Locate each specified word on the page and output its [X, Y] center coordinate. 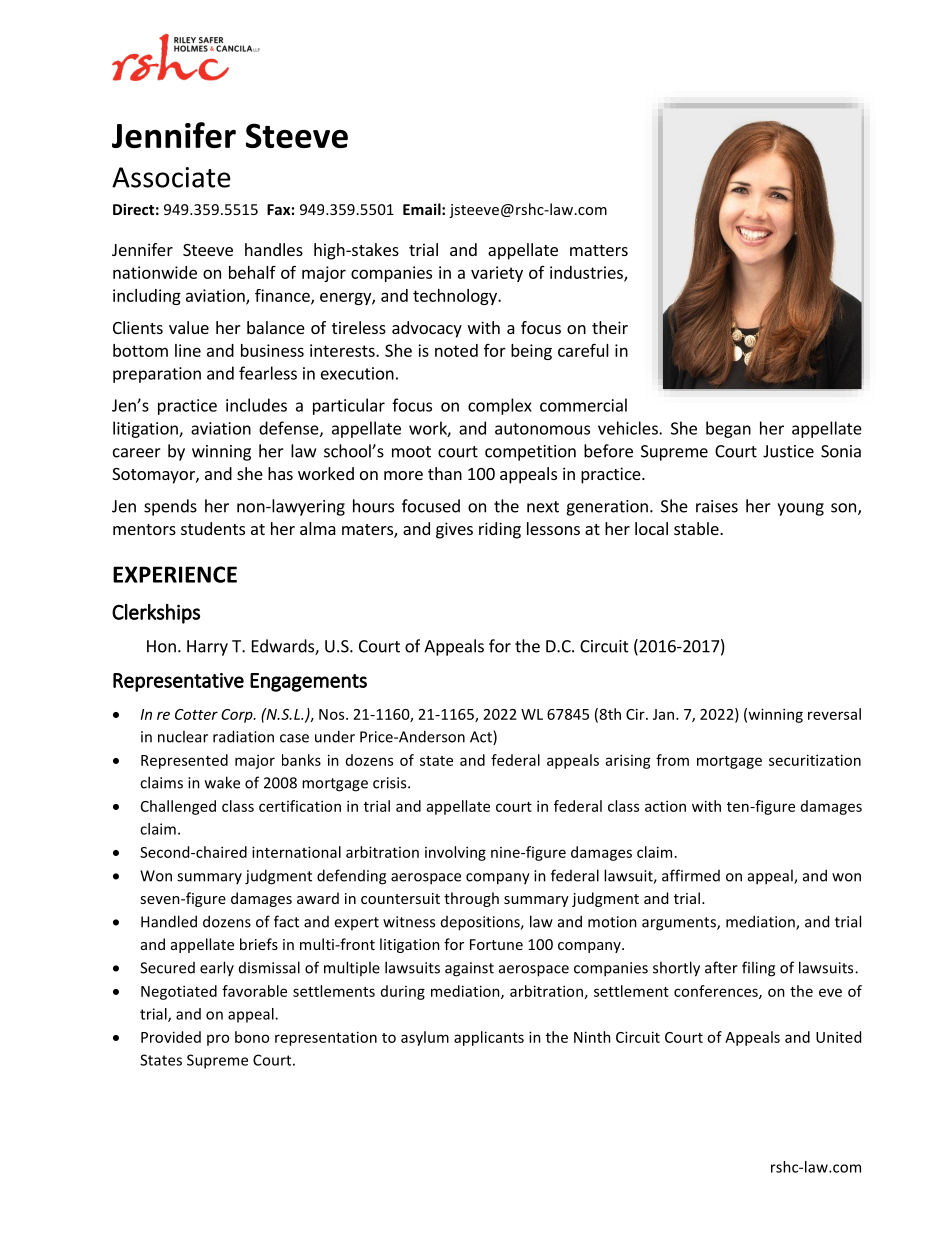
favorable [254, 991]
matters [599, 250]
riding [500, 530]
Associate [171, 177]
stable [697, 528]
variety [497, 274]
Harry [207, 648]
